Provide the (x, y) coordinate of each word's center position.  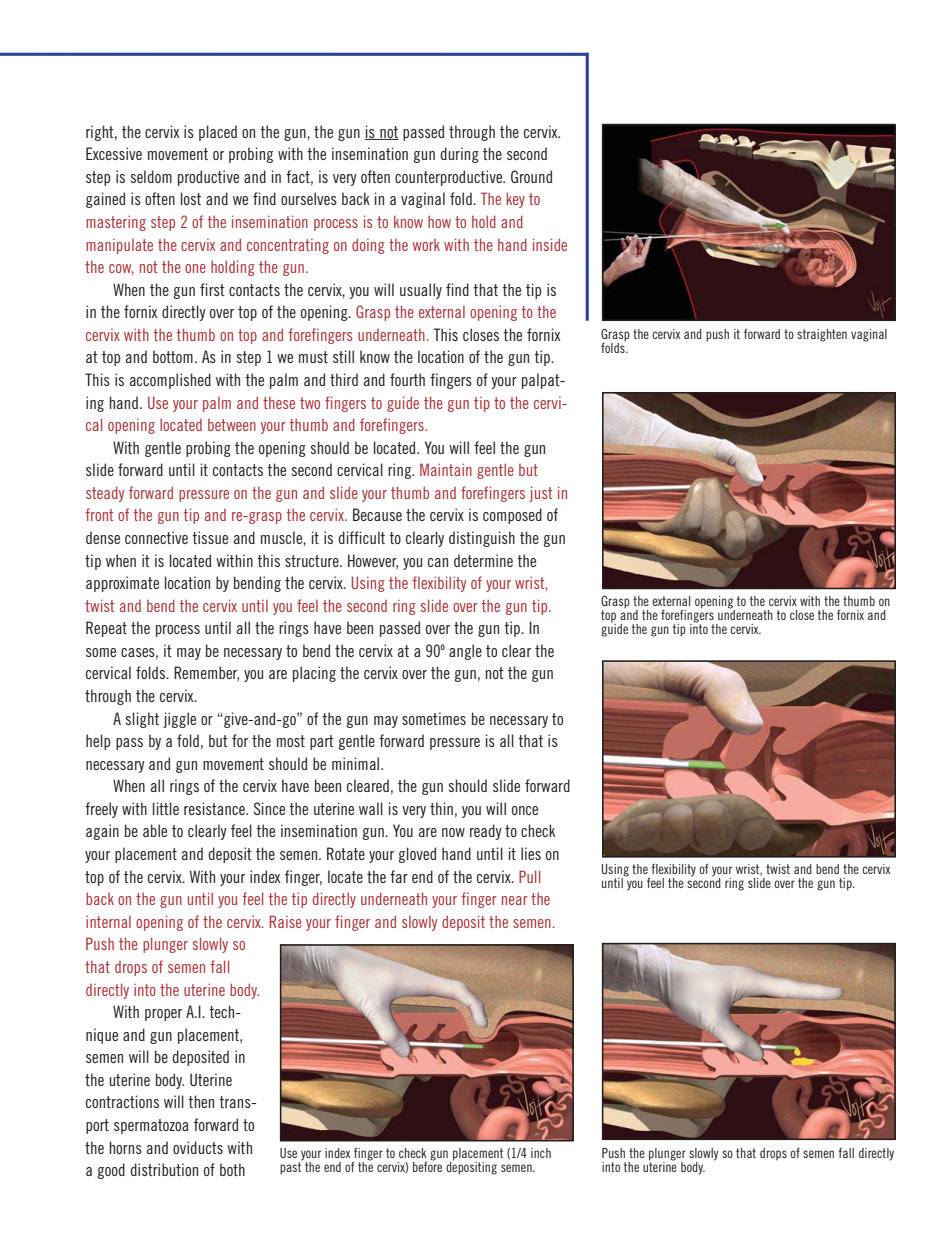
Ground (531, 176)
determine (483, 560)
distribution (164, 1169)
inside (550, 244)
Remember (206, 674)
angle (465, 652)
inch (541, 1153)
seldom (151, 176)
